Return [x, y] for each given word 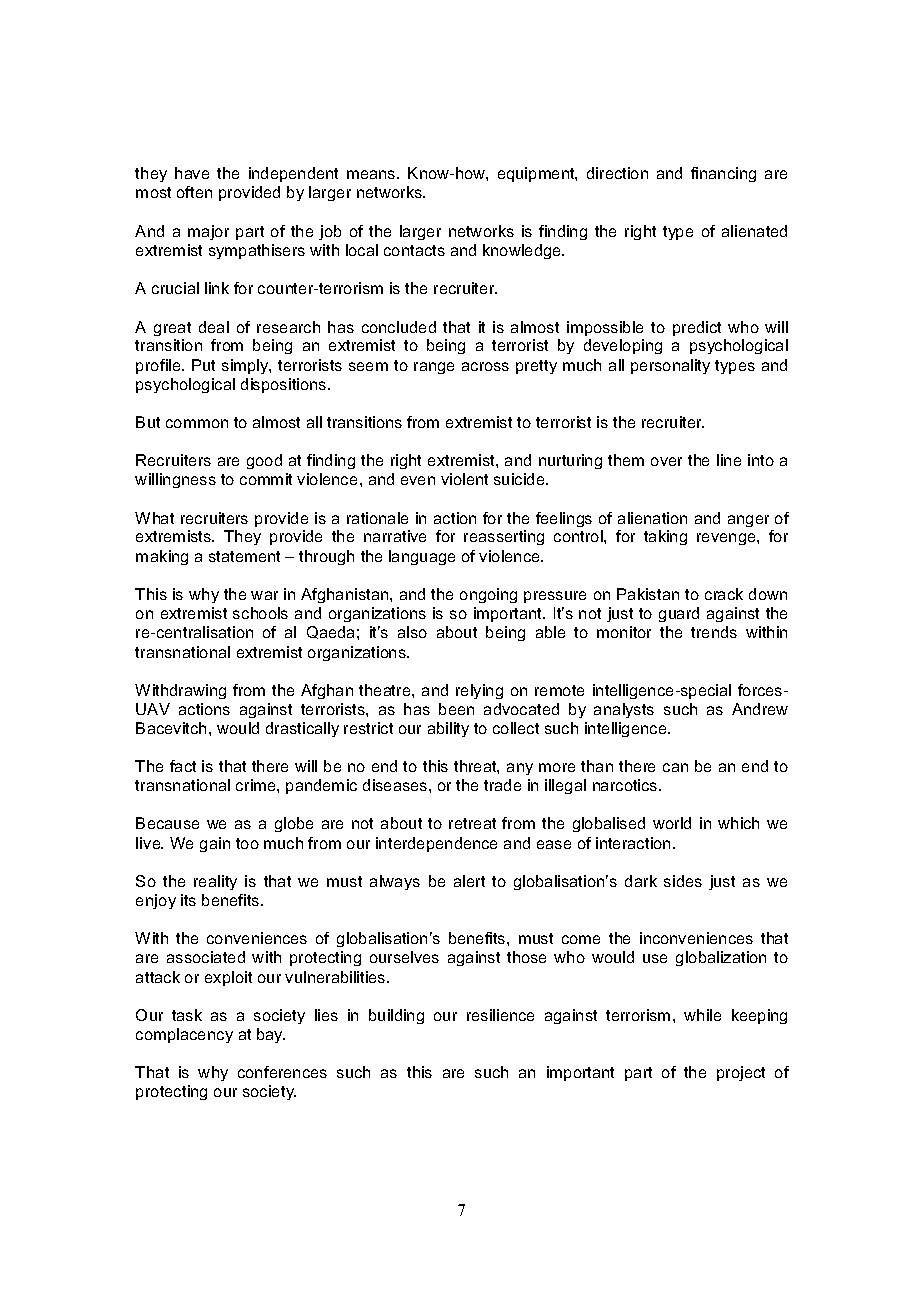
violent [464, 479]
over [666, 461]
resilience [500, 1015]
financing [723, 174]
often [194, 192]
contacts [414, 250]
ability [448, 729]
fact [183, 766]
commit [266, 479]
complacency [184, 1035]
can [675, 767]
